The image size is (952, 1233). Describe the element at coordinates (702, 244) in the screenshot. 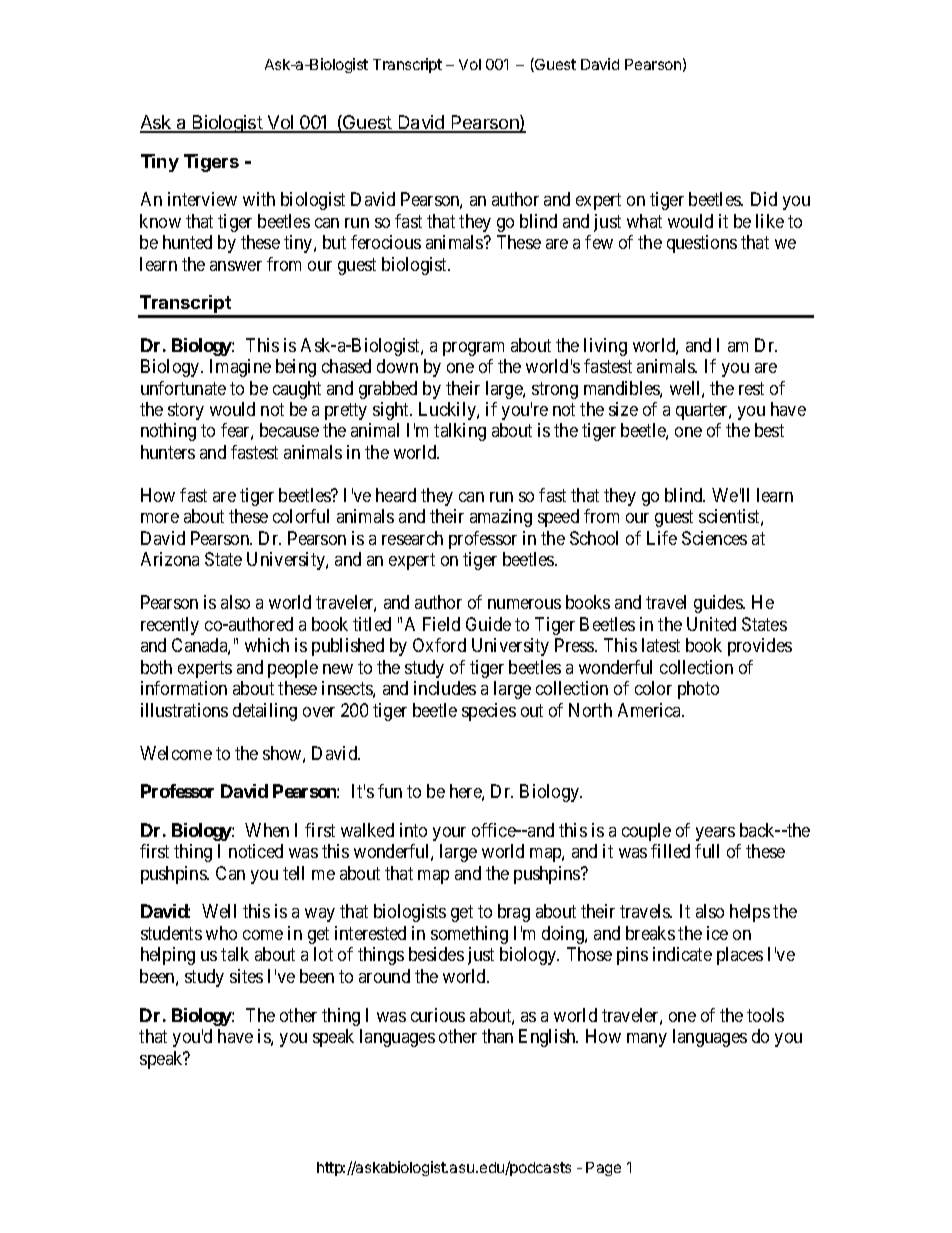

I see `questions` at that location.
